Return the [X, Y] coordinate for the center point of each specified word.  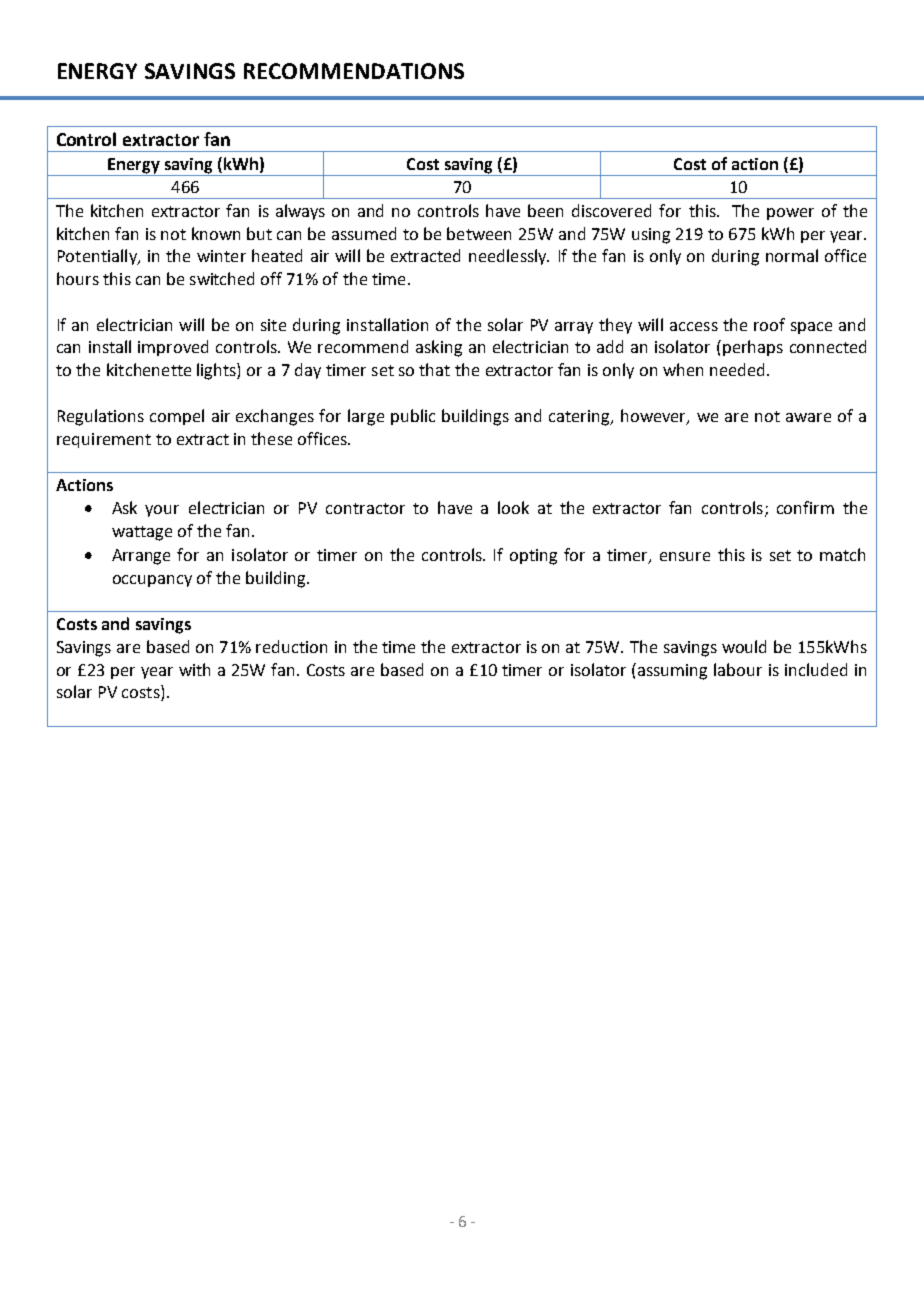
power [790, 214]
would [744, 646]
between [479, 233]
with [194, 669]
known [216, 233]
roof [769, 324]
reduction [291, 646]
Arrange [141, 557]
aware [808, 417]
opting [533, 557]
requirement [104, 440]
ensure [685, 556]
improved [173, 348]
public [413, 417]
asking [439, 348]
